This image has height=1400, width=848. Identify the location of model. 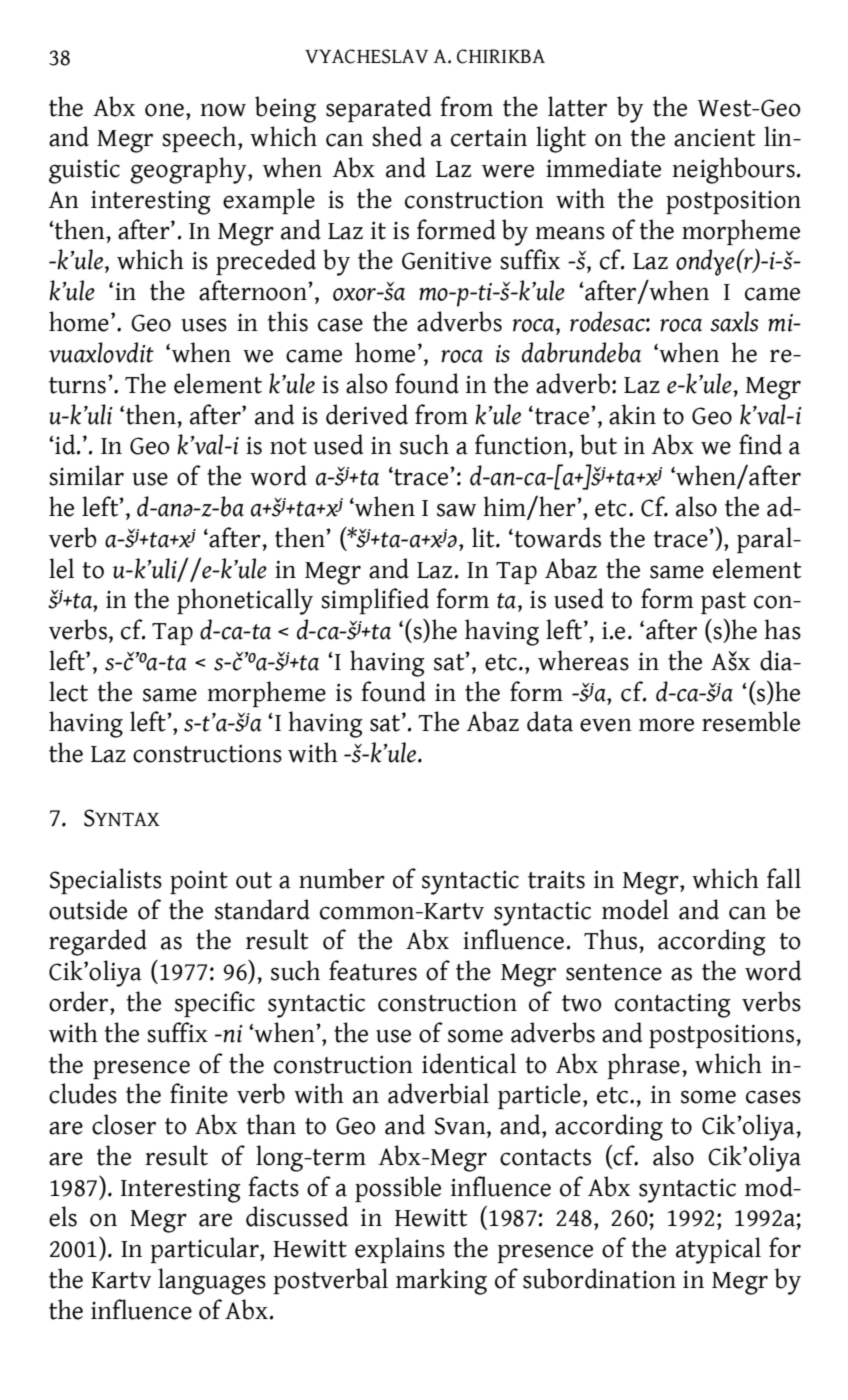
(635, 909).
